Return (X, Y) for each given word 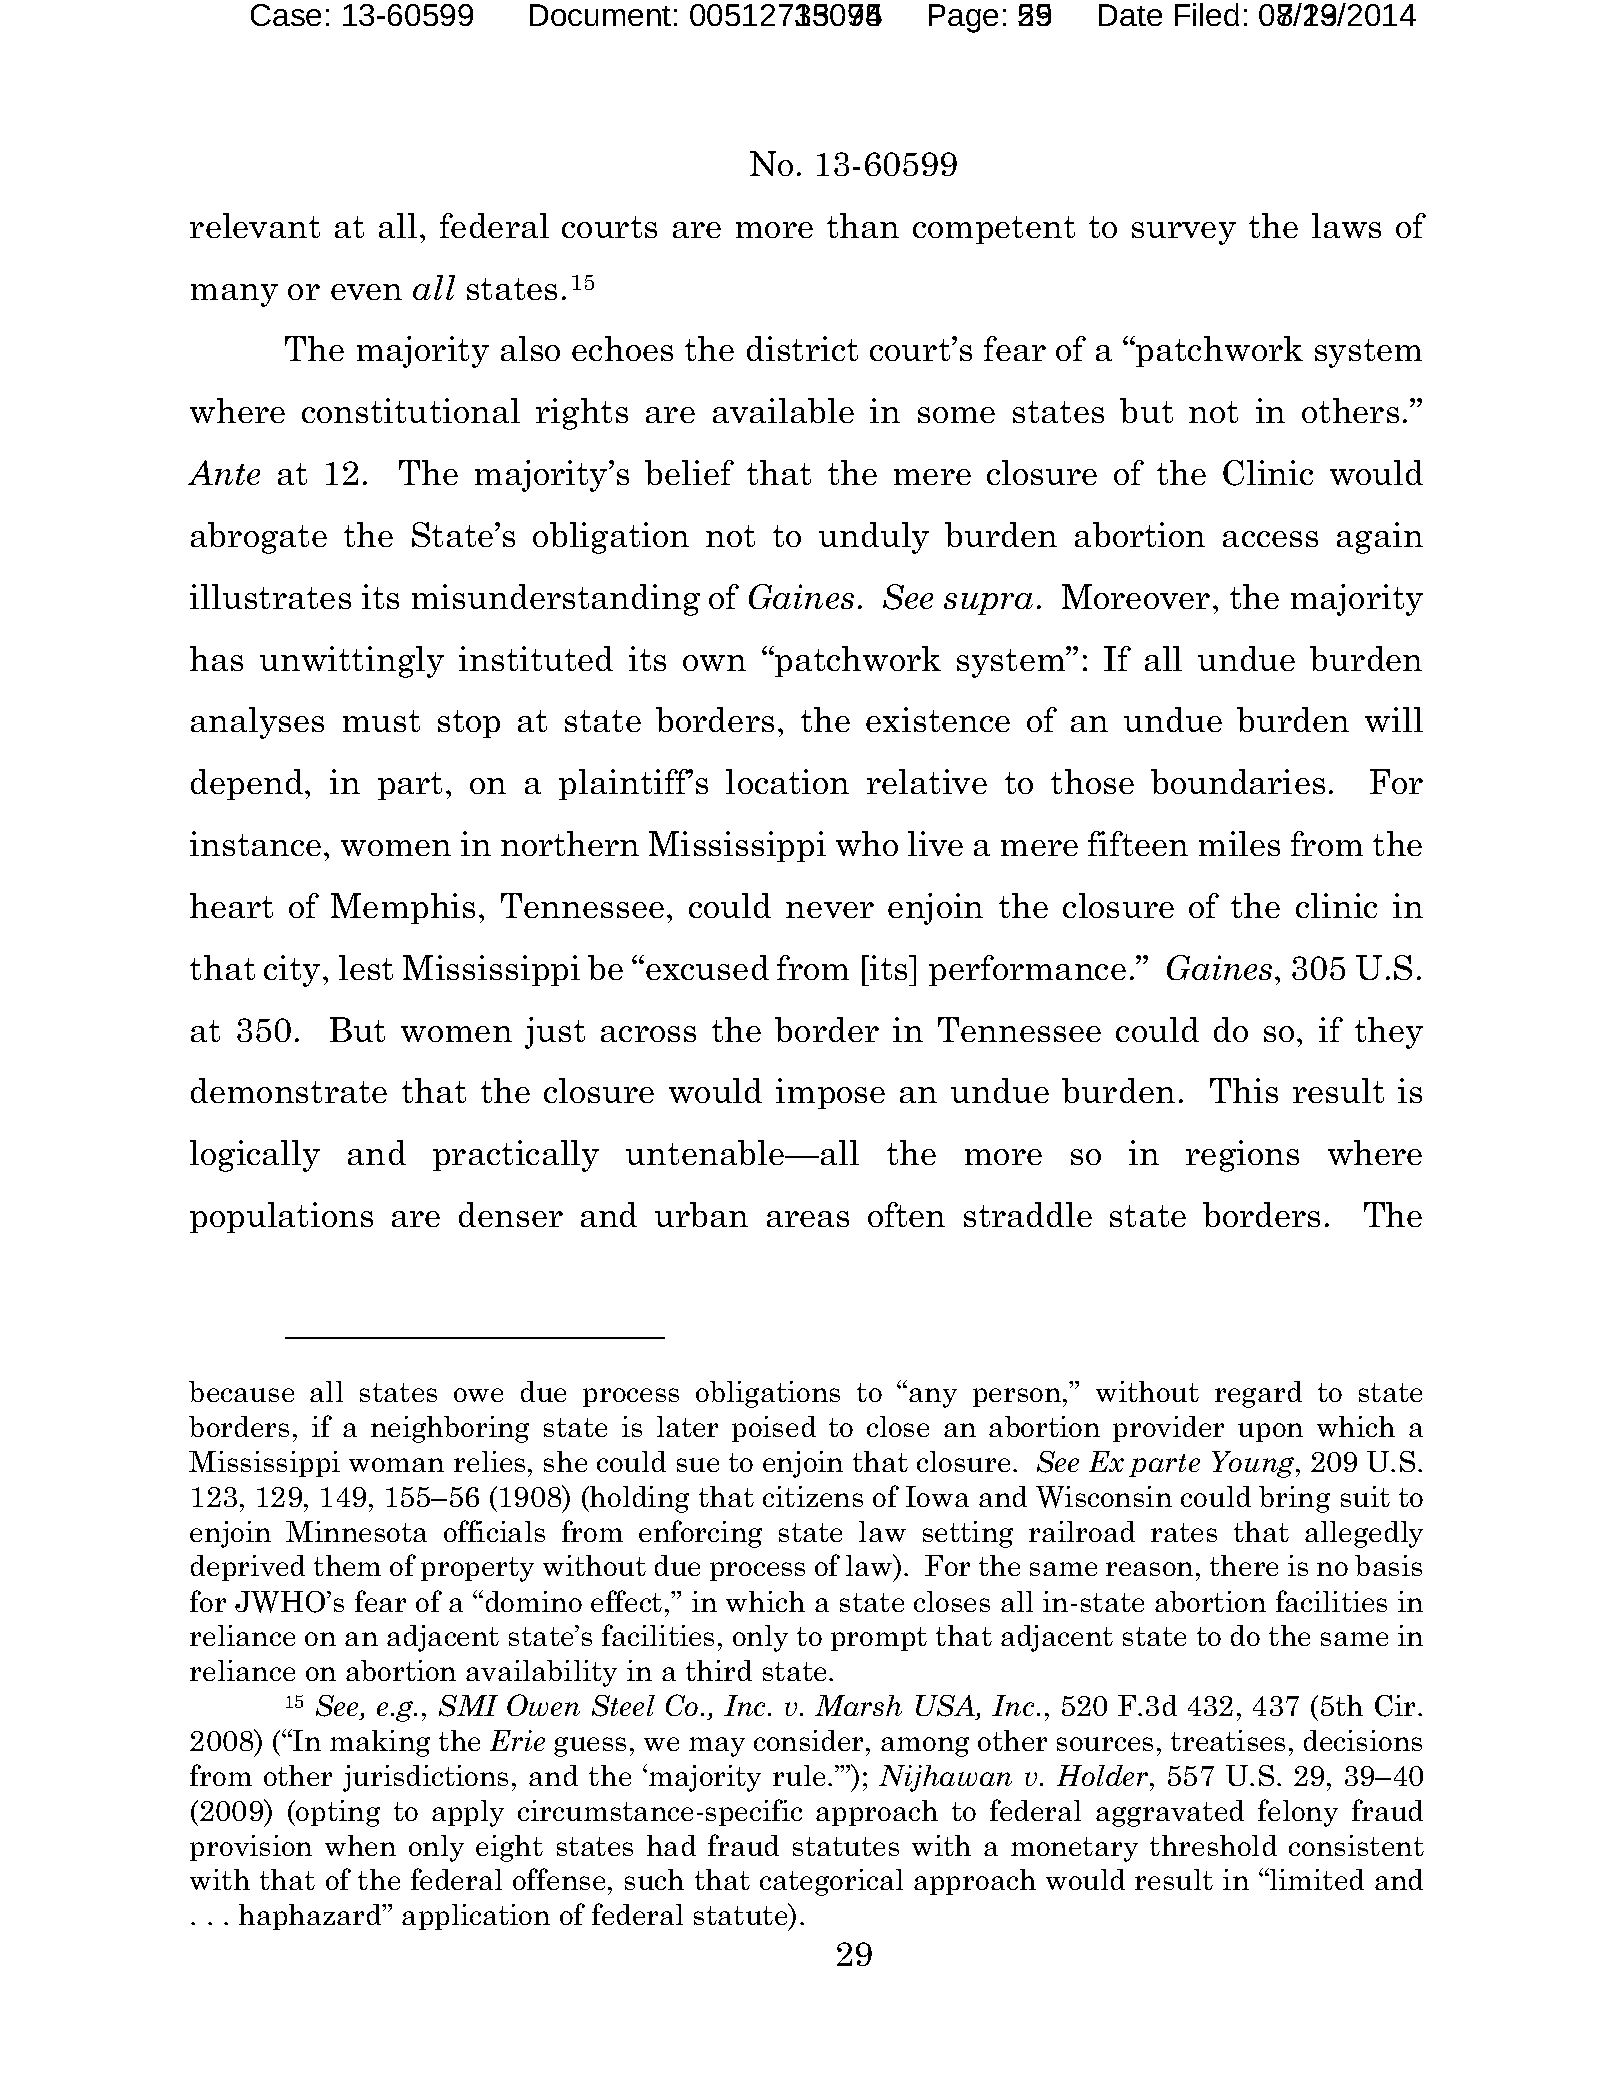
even (366, 292)
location (787, 781)
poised (774, 1429)
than (863, 225)
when (360, 1845)
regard (1258, 1394)
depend (248, 784)
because (241, 1391)
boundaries (1238, 781)
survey (1184, 233)
